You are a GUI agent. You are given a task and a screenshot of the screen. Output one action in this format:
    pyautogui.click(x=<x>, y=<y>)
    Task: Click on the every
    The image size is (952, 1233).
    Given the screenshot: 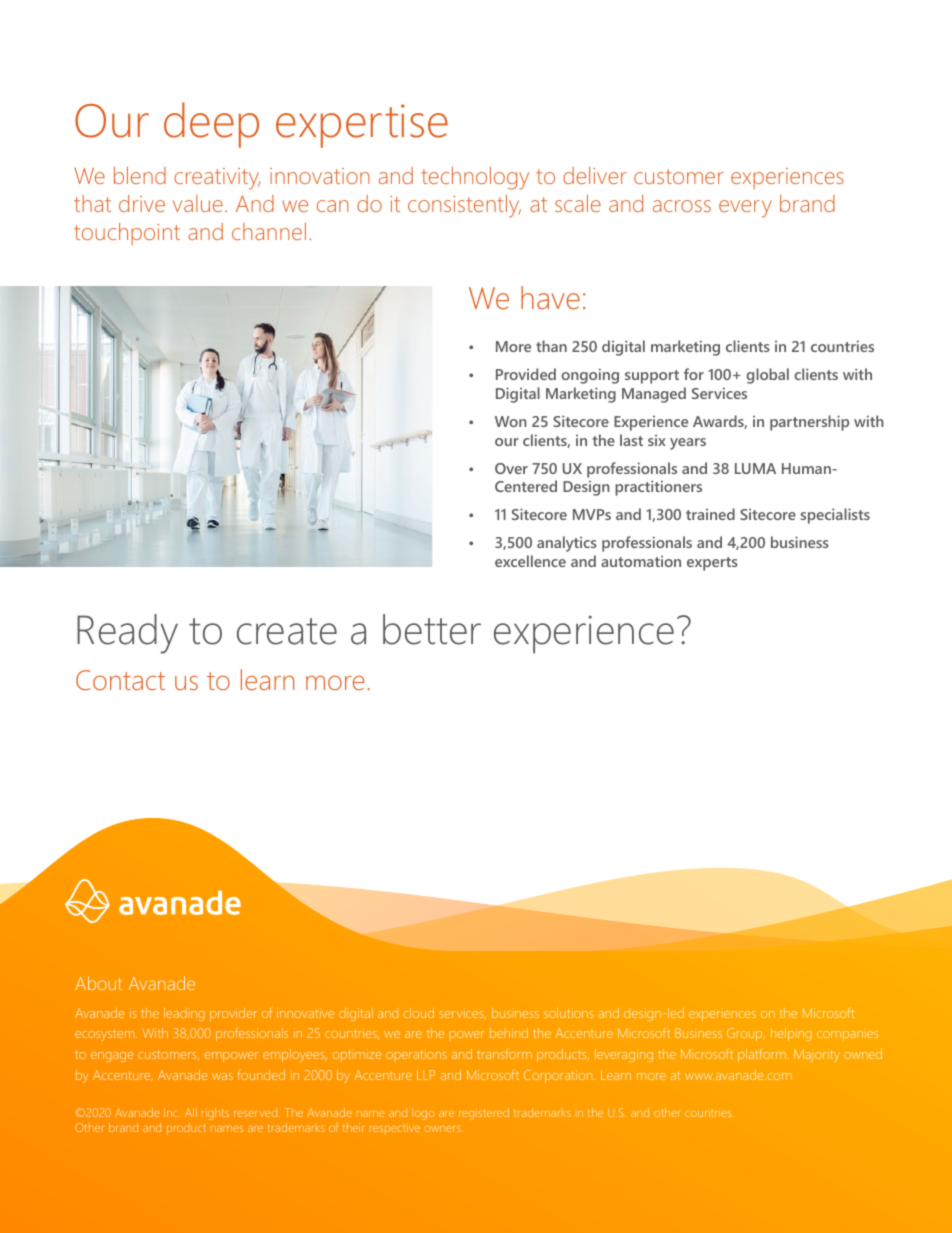 What is the action you would take?
    pyautogui.click(x=745, y=209)
